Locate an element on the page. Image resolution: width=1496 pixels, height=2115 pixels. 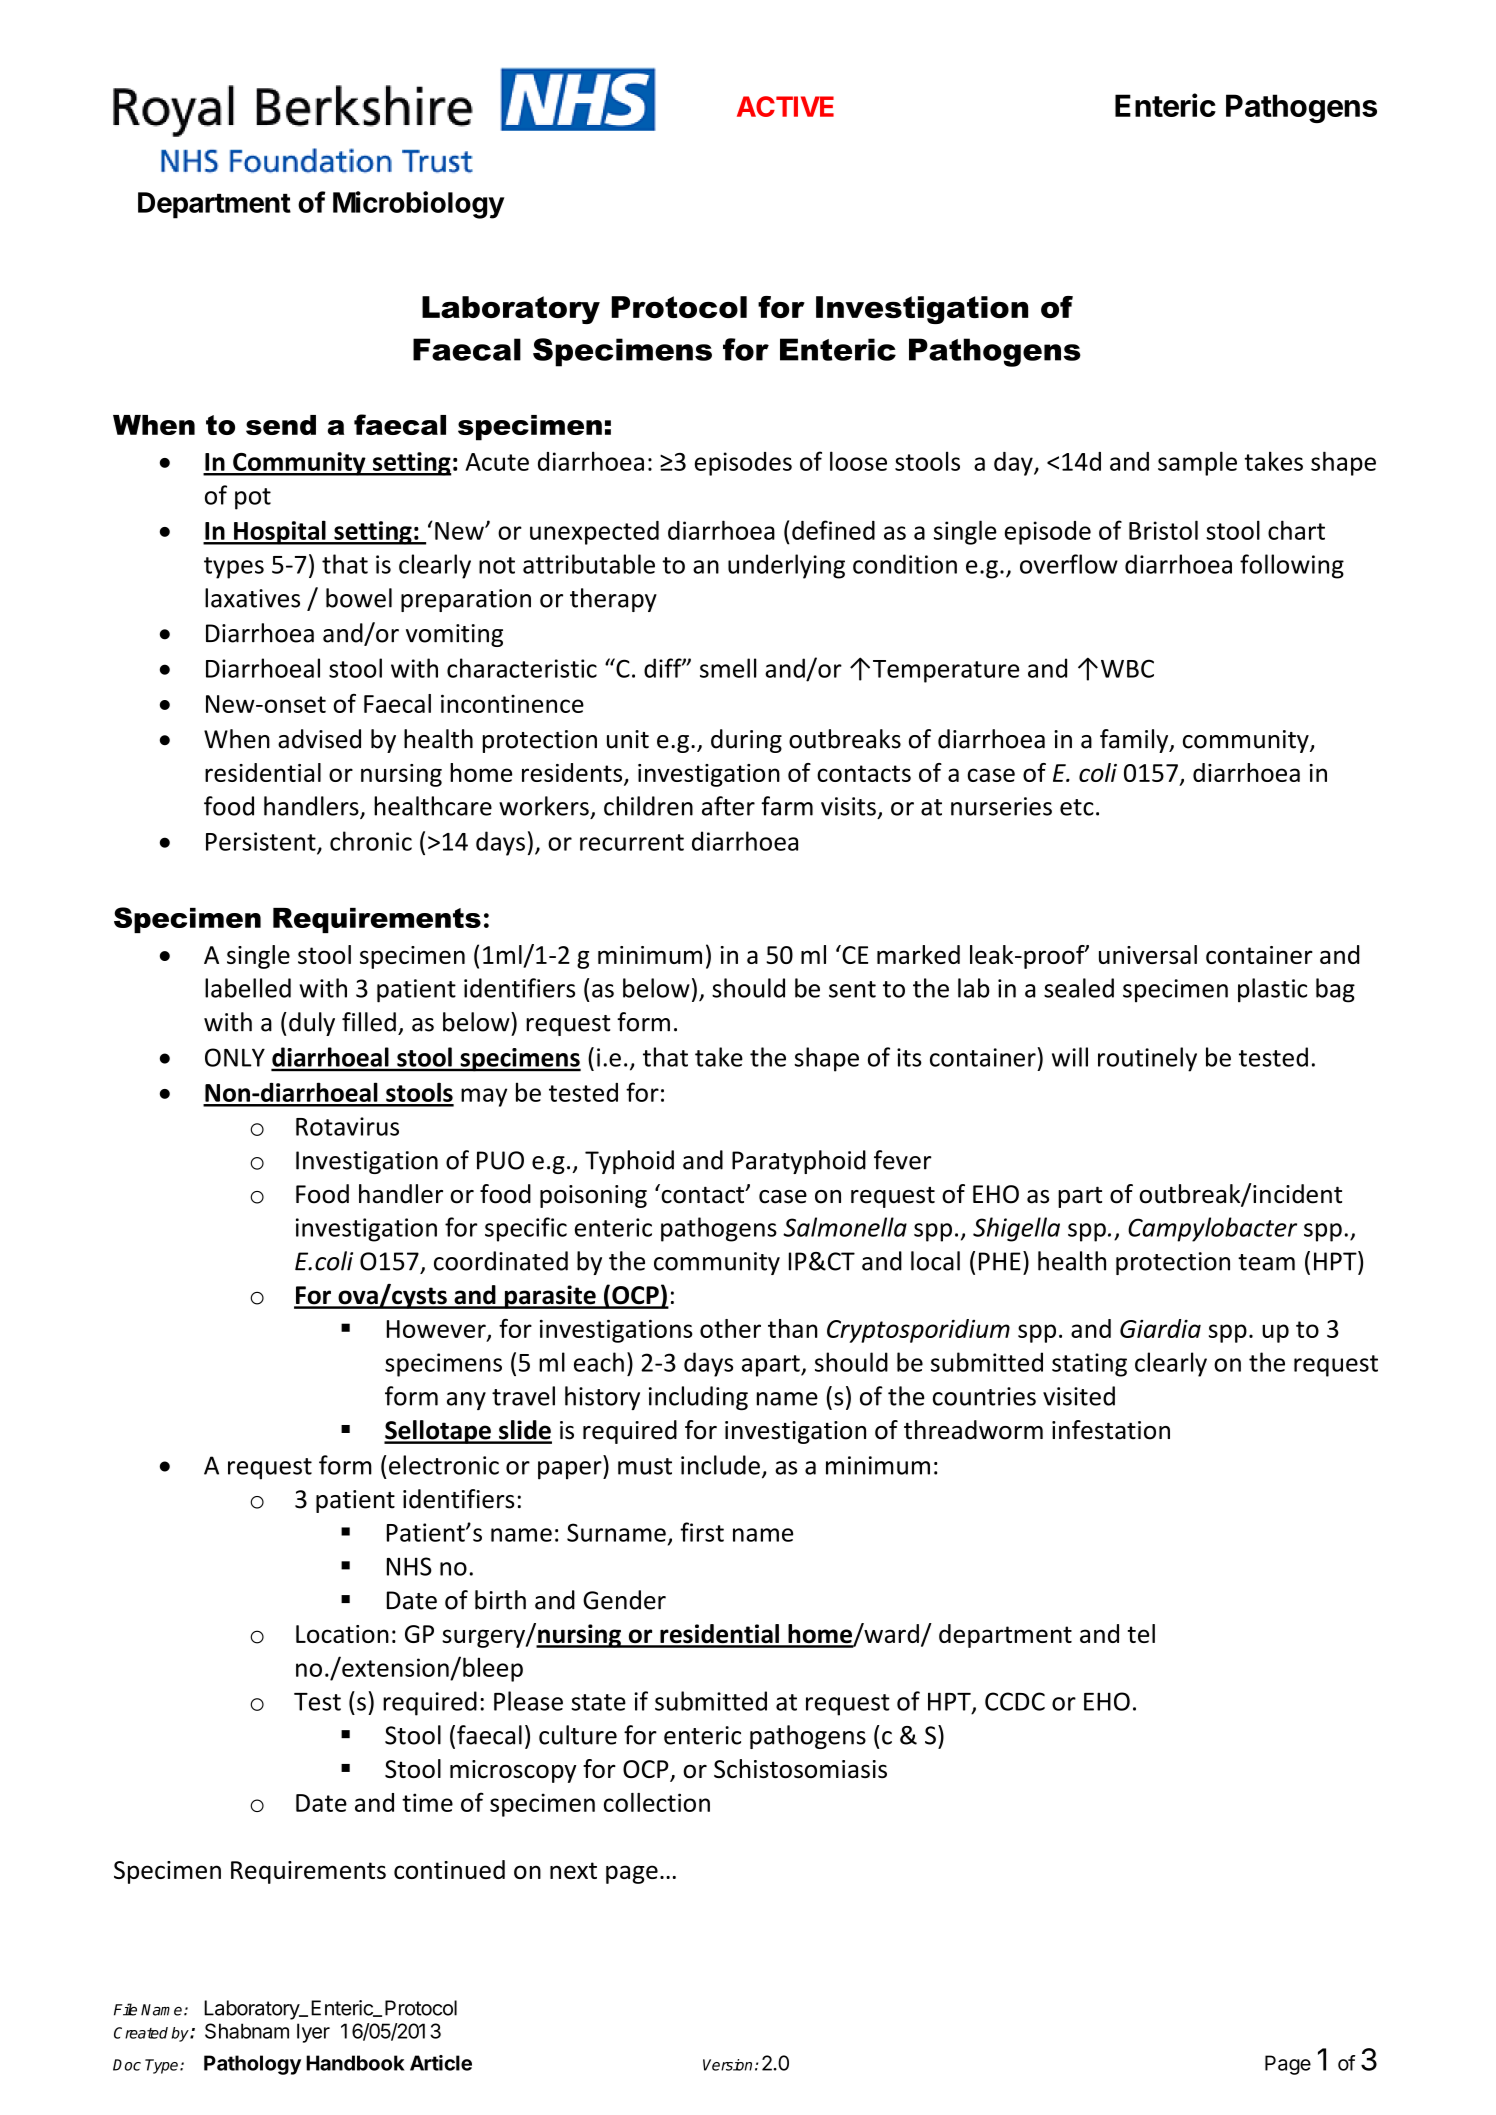
Version is located at coordinates (727, 2065).
